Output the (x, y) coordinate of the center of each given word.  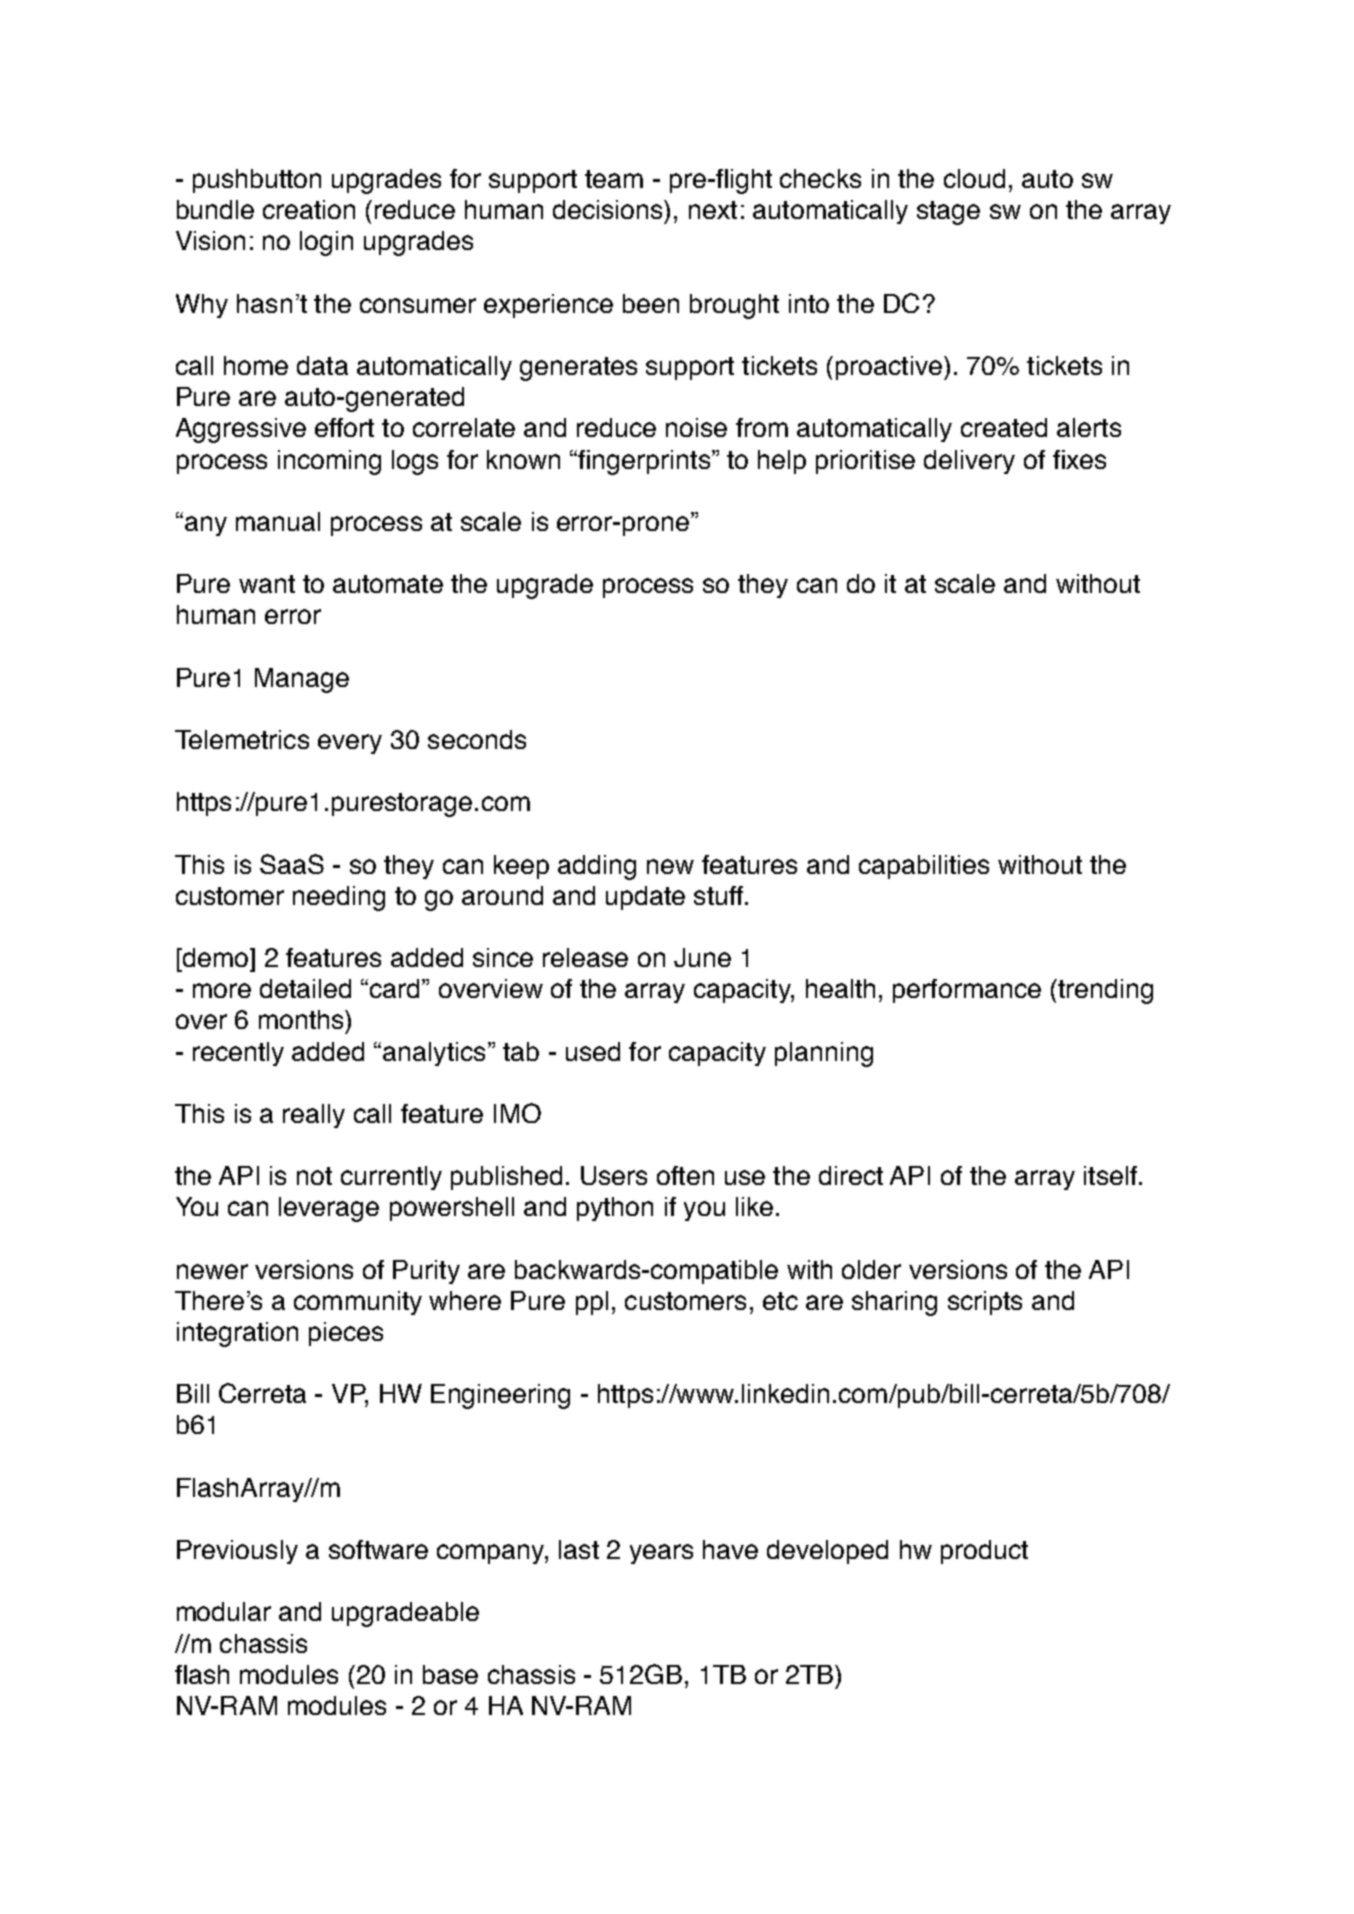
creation (309, 209)
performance (967, 991)
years (661, 1554)
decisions (609, 209)
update (645, 898)
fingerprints (645, 462)
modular (224, 1611)
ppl (592, 1303)
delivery (969, 462)
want (267, 584)
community (358, 1303)
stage (948, 213)
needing (339, 898)
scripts (985, 1303)
